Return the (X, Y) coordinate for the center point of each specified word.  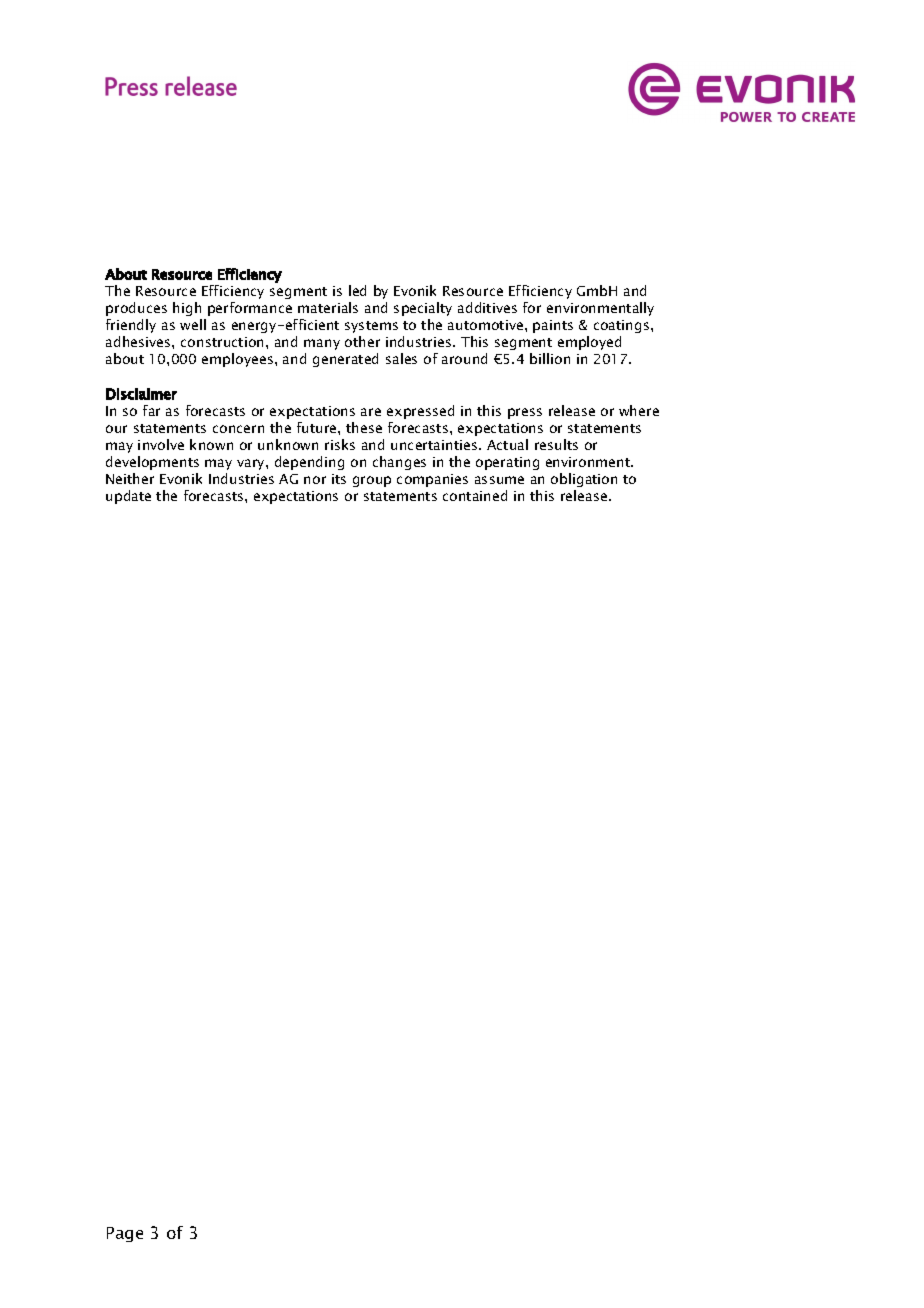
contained (475, 495)
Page (125, 1234)
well (193, 324)
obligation (584, 480)
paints (553, 326)
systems (371, 327)
